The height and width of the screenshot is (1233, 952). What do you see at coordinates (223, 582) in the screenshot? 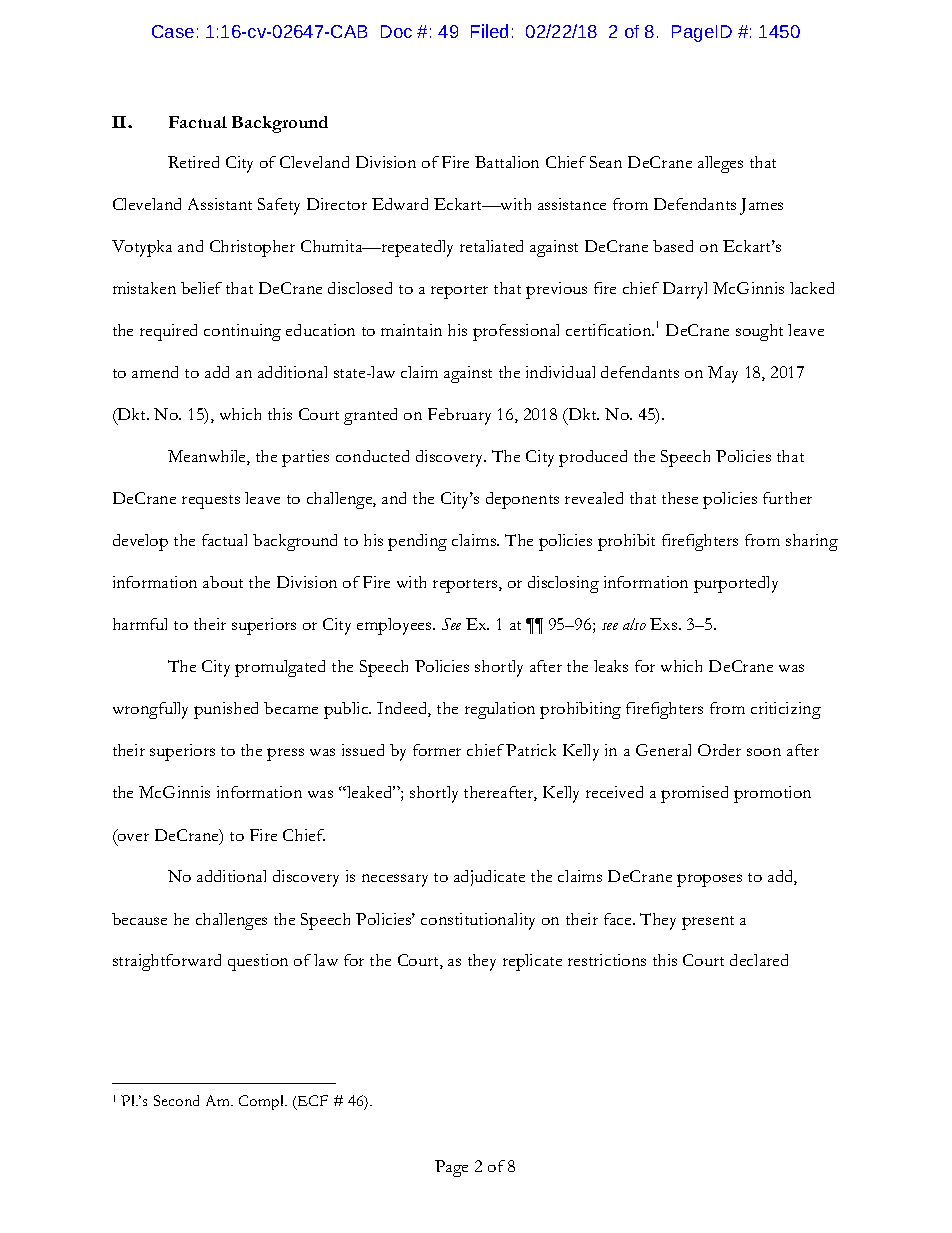
I see `about` at bounding box center [223, 582].
